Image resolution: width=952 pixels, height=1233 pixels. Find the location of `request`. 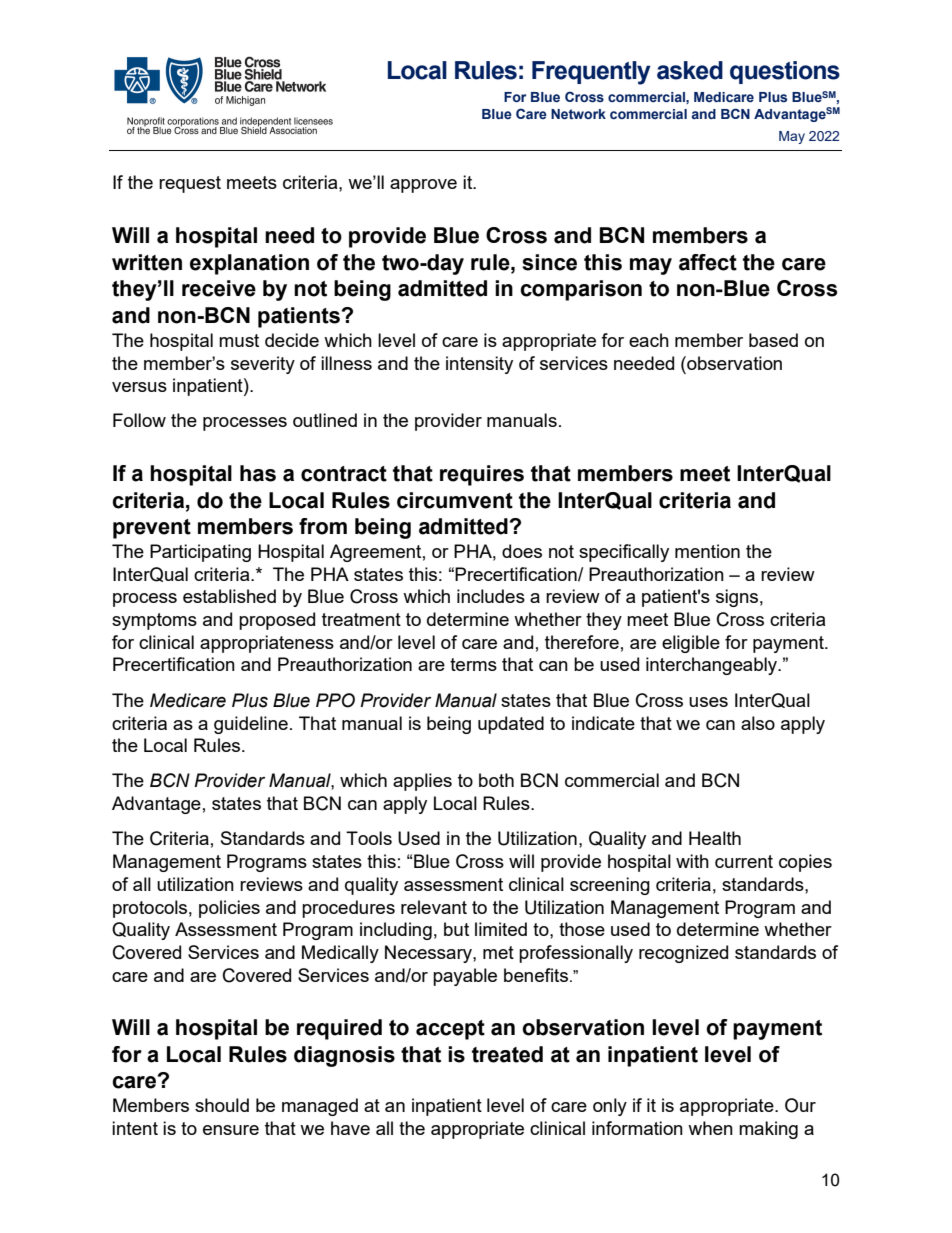

request is located at coordinates (190, 184).
